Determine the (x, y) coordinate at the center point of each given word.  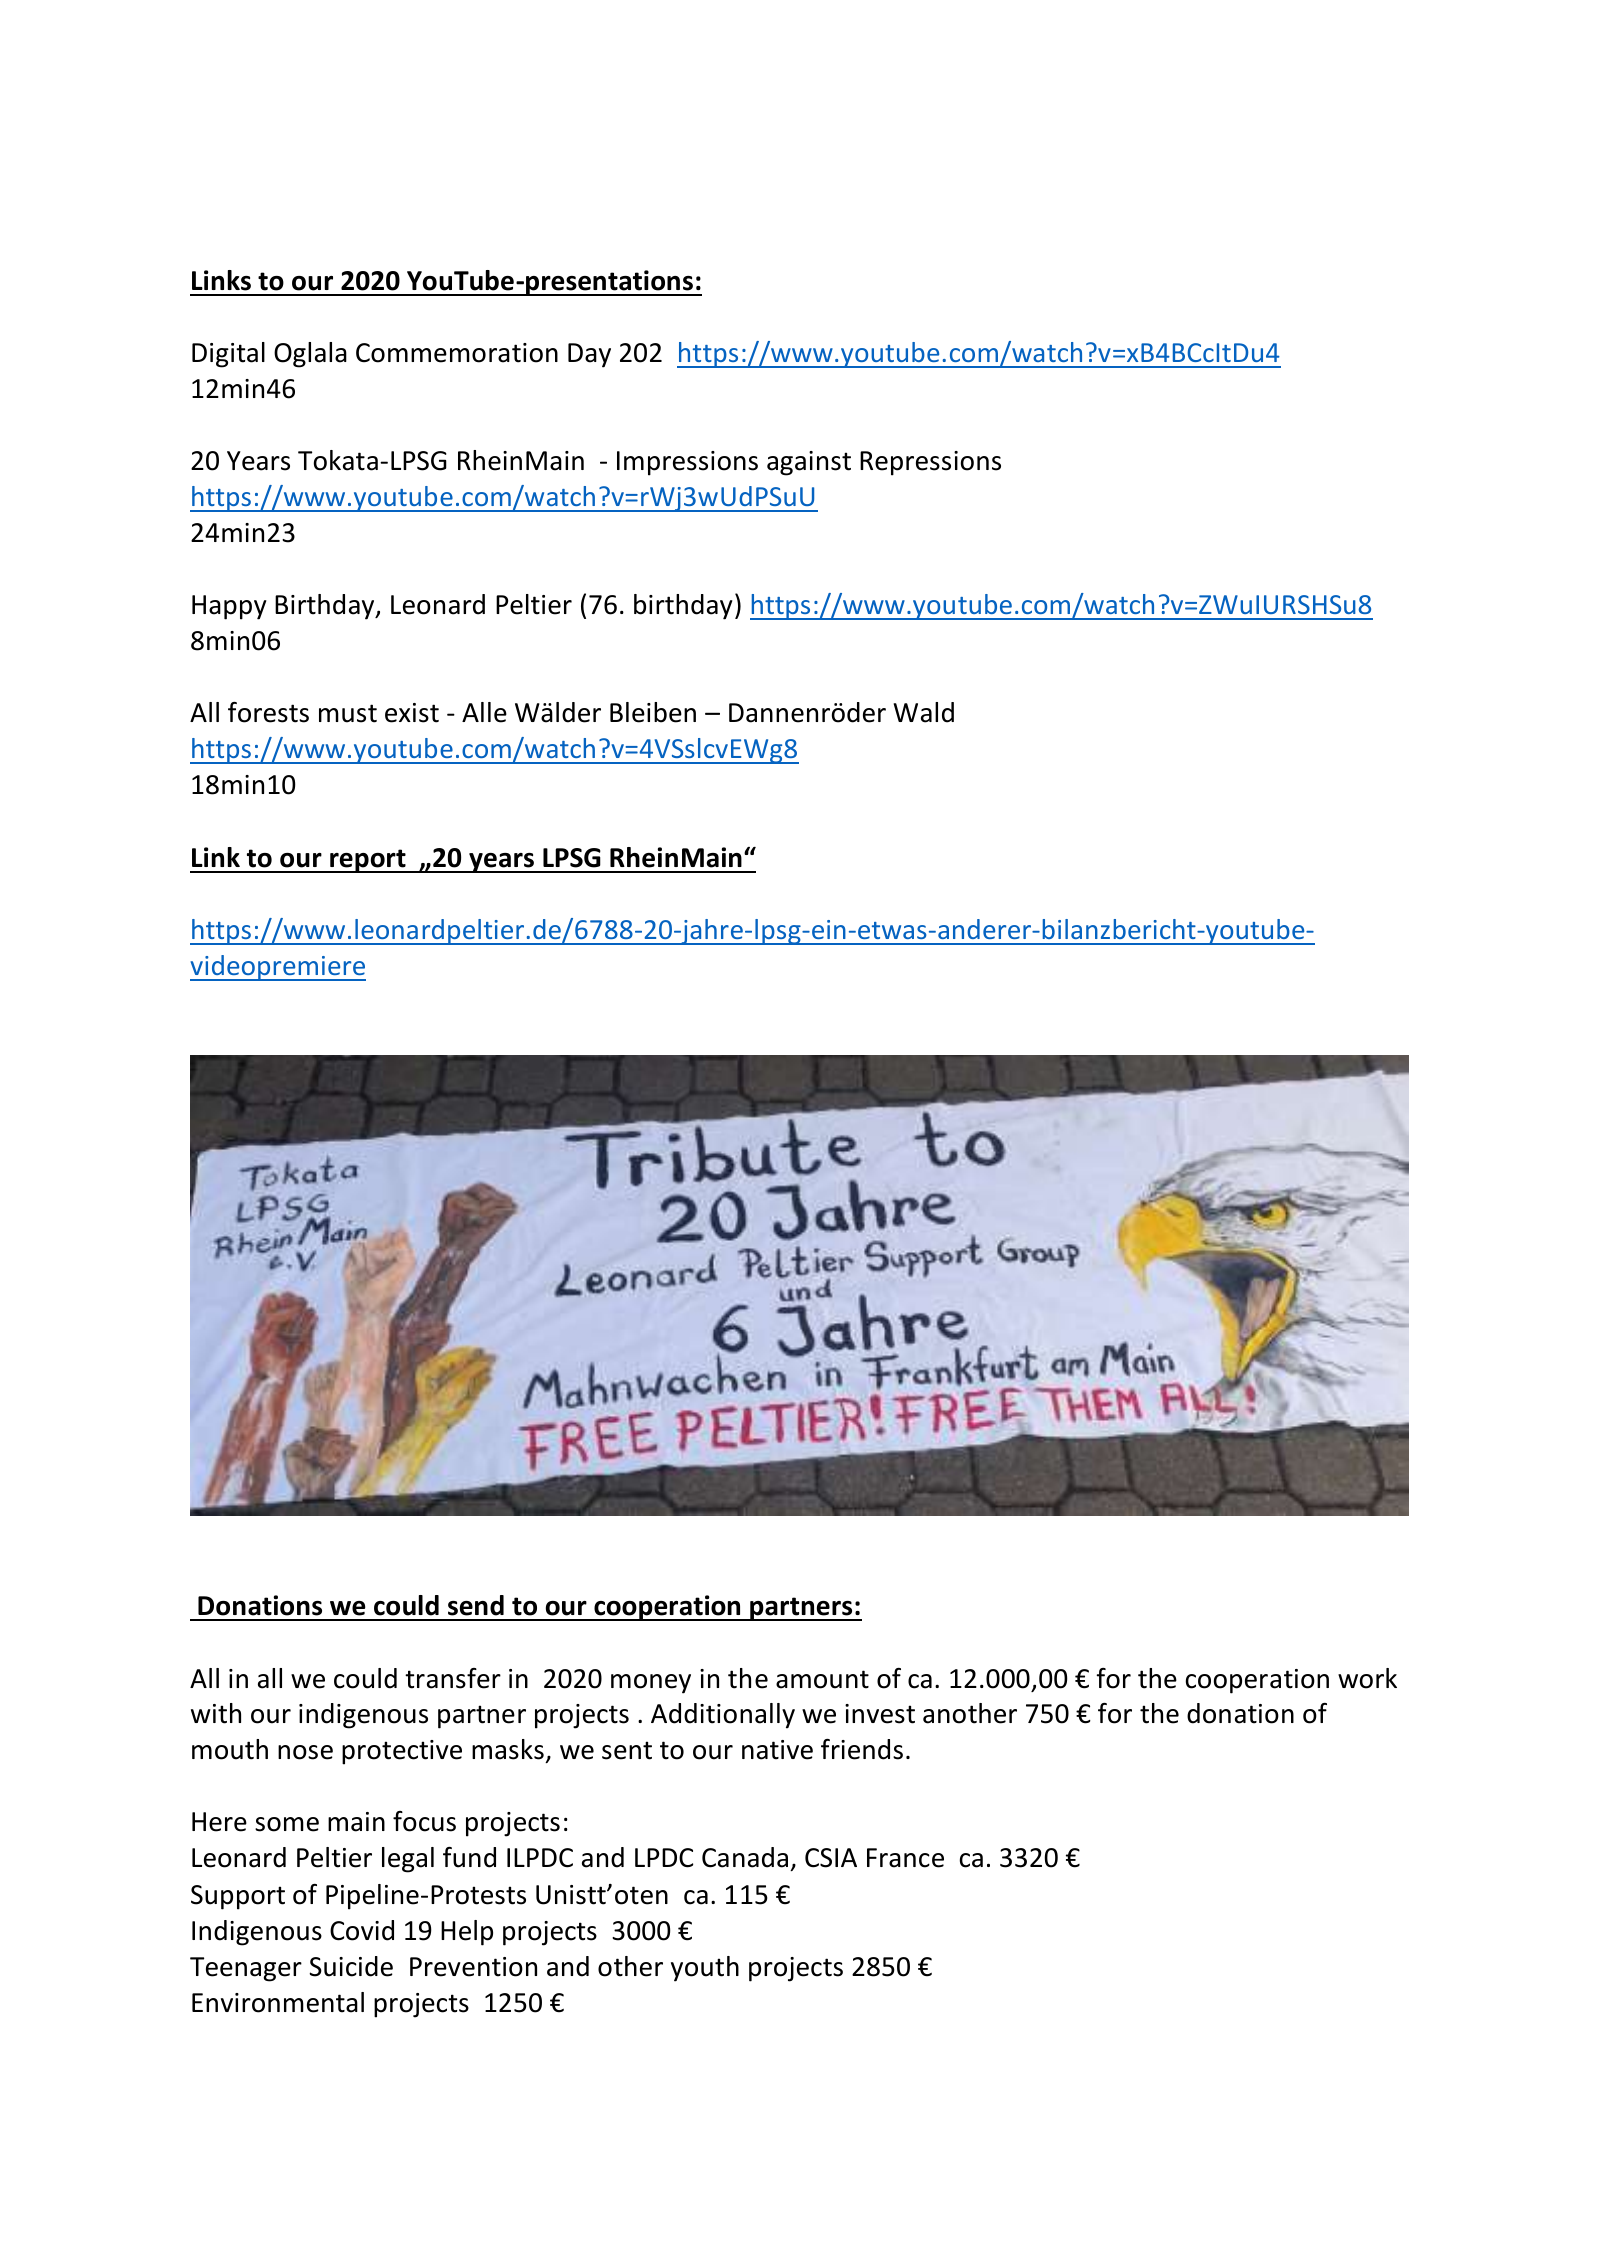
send (476, 1605)
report (368, 861)
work (1367, 1678)
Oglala (310, 355)
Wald (923, 712)
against (809, 463)
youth (705, 1969)
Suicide (351, 1966)
